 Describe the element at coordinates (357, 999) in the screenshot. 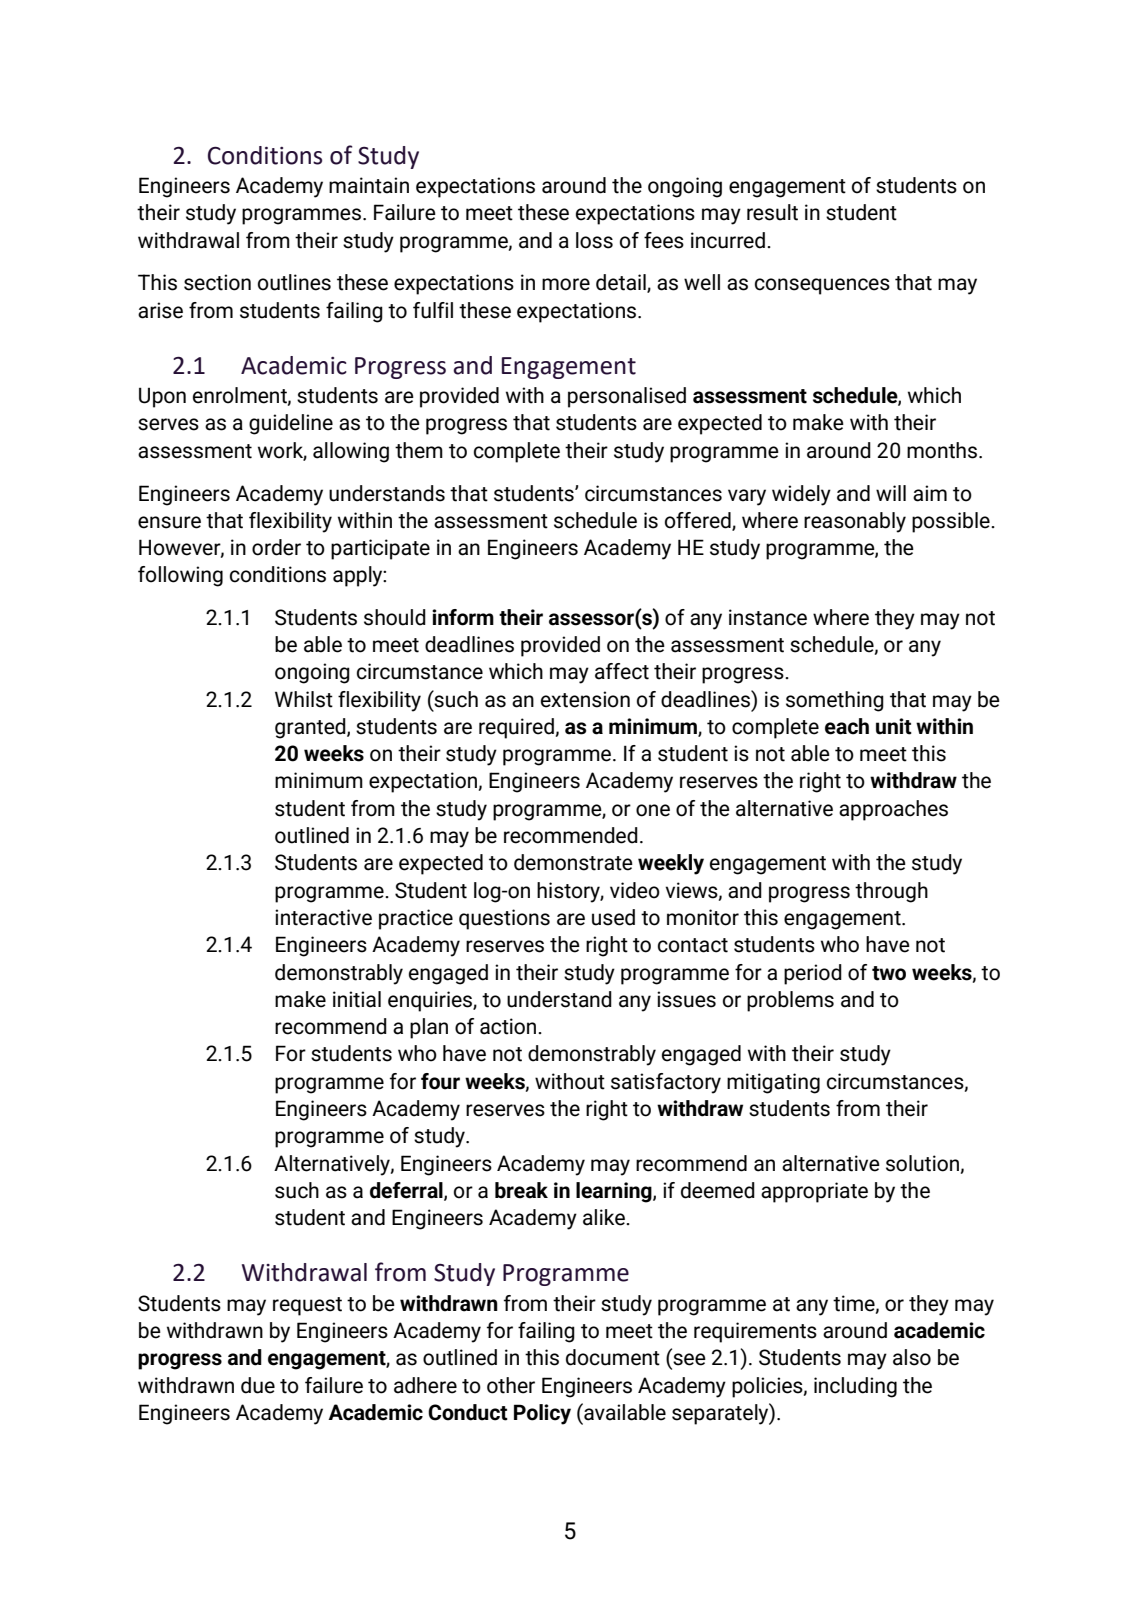

I see `initial` at that location.
